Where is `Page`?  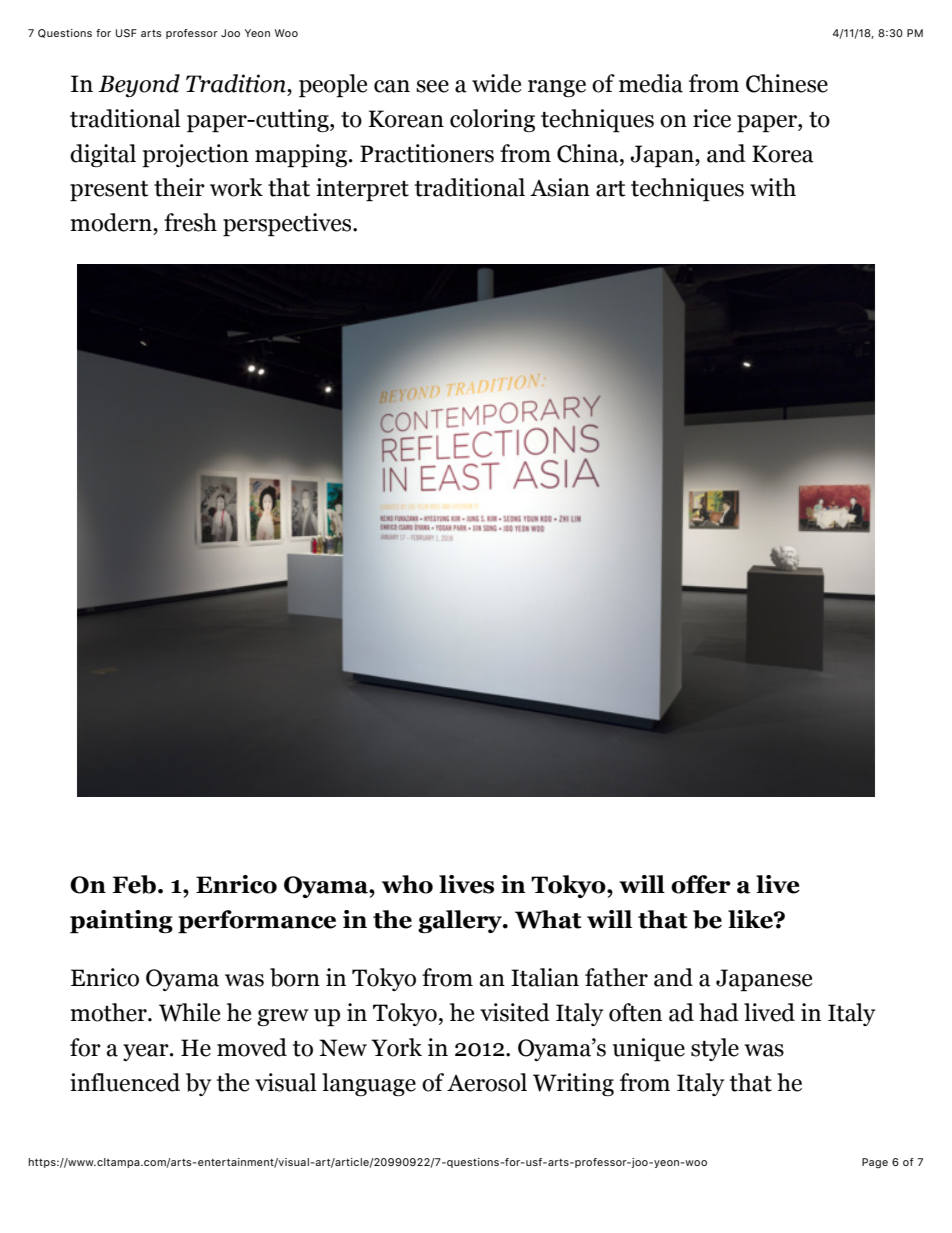
Page is located at coordinates (875, 1163).
